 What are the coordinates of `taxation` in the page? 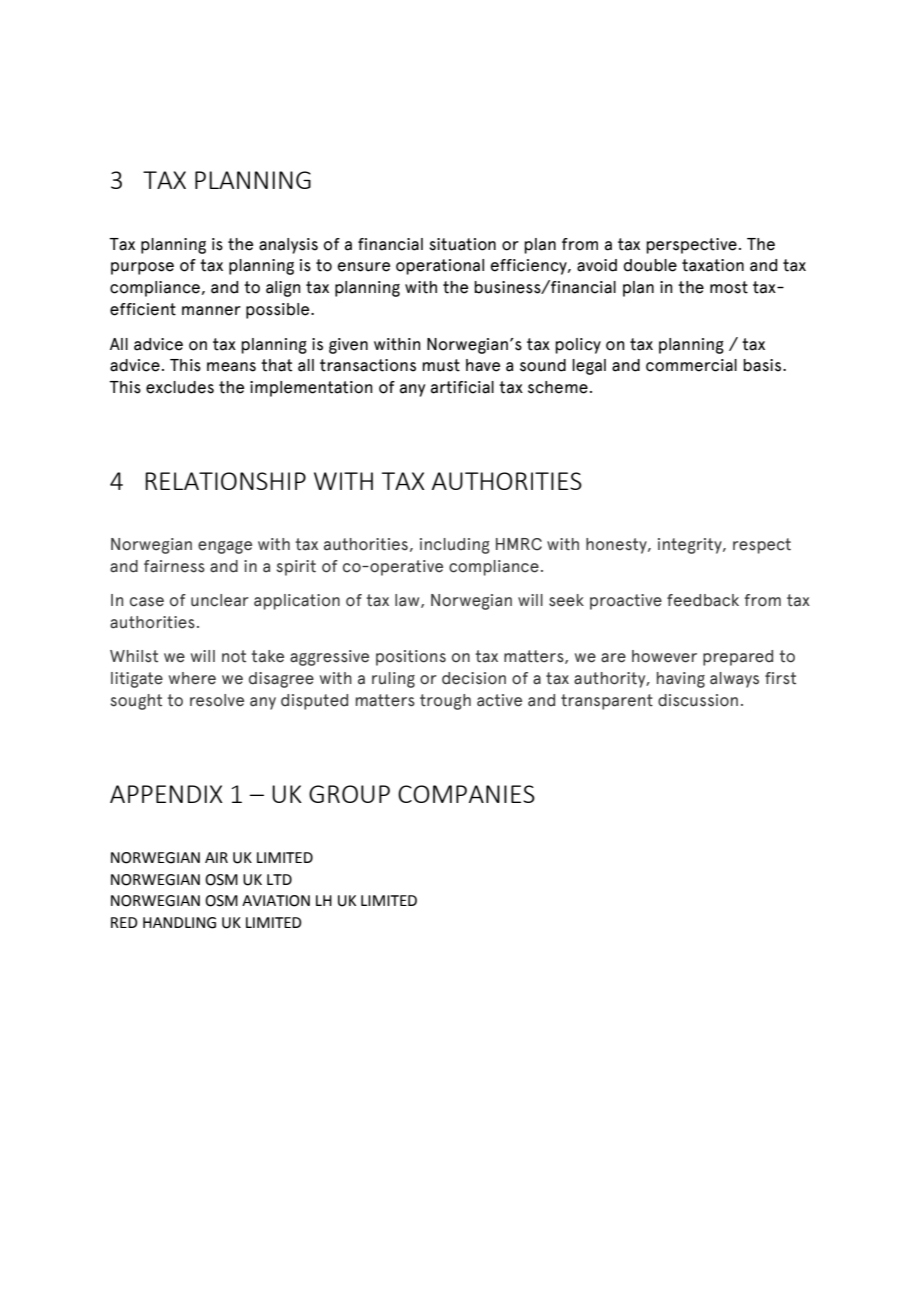 It's located at (713, 265).
